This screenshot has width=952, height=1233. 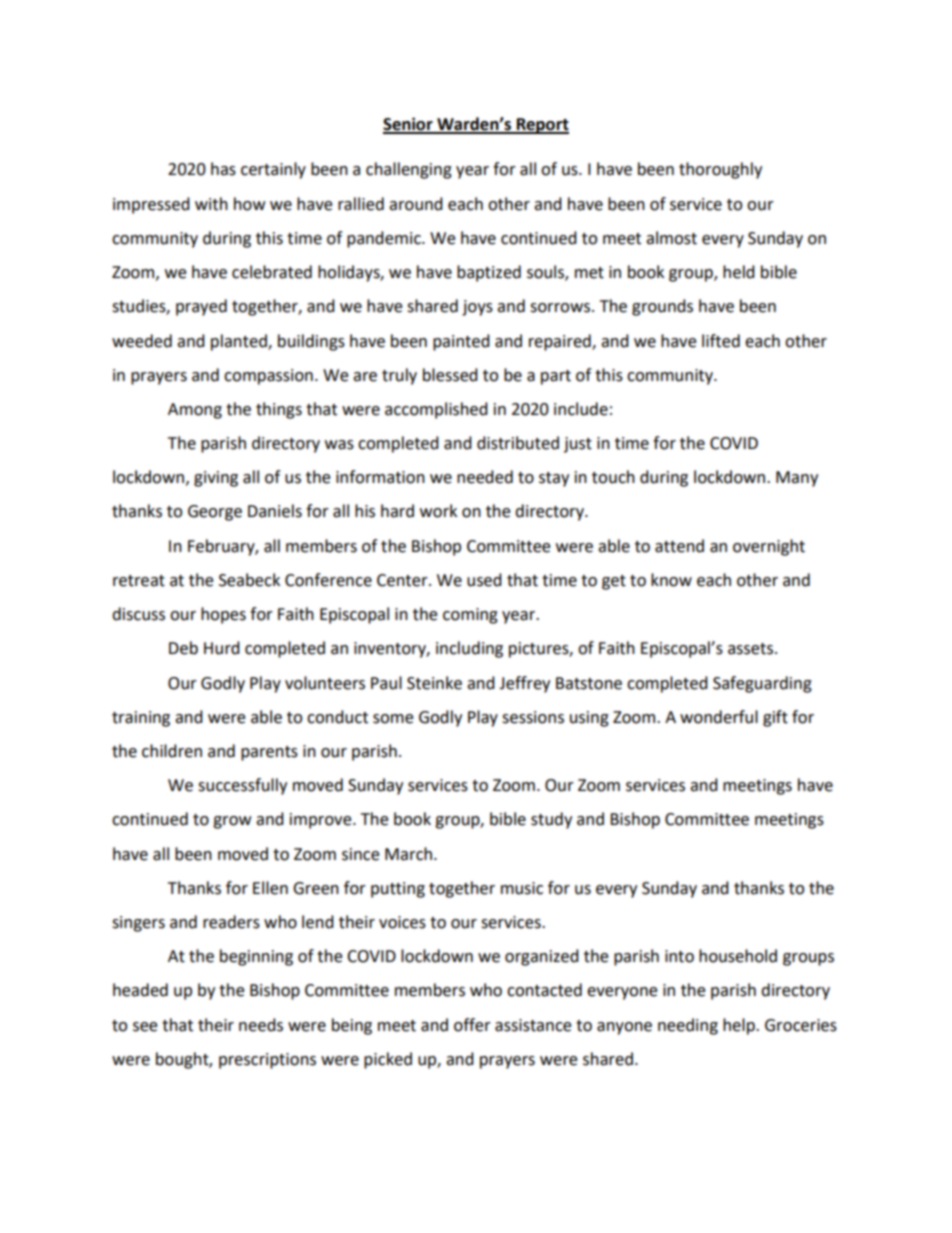 I want to click on has, so click(x=223, y=169).
